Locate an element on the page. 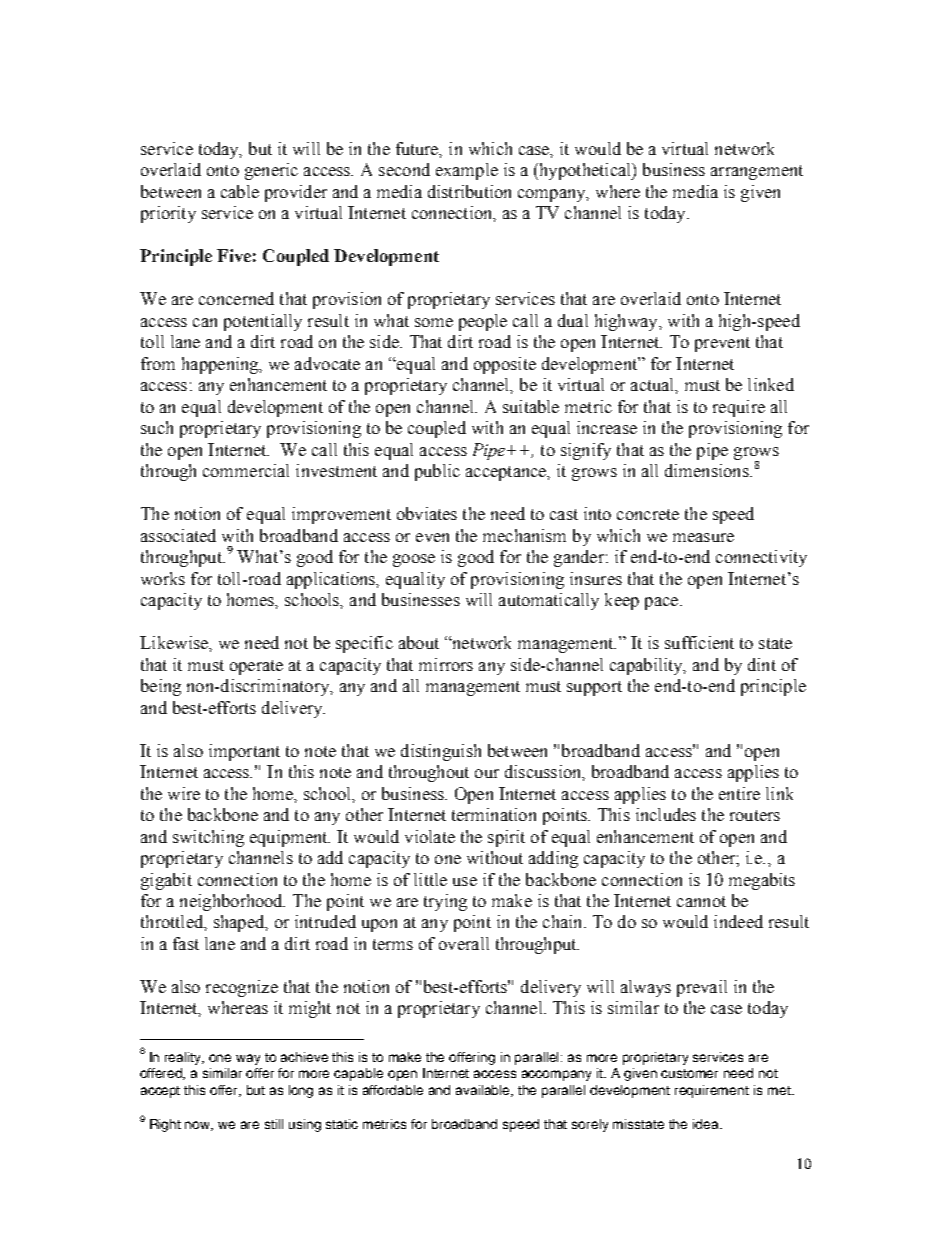  about is located at coordinates (419, 642).
